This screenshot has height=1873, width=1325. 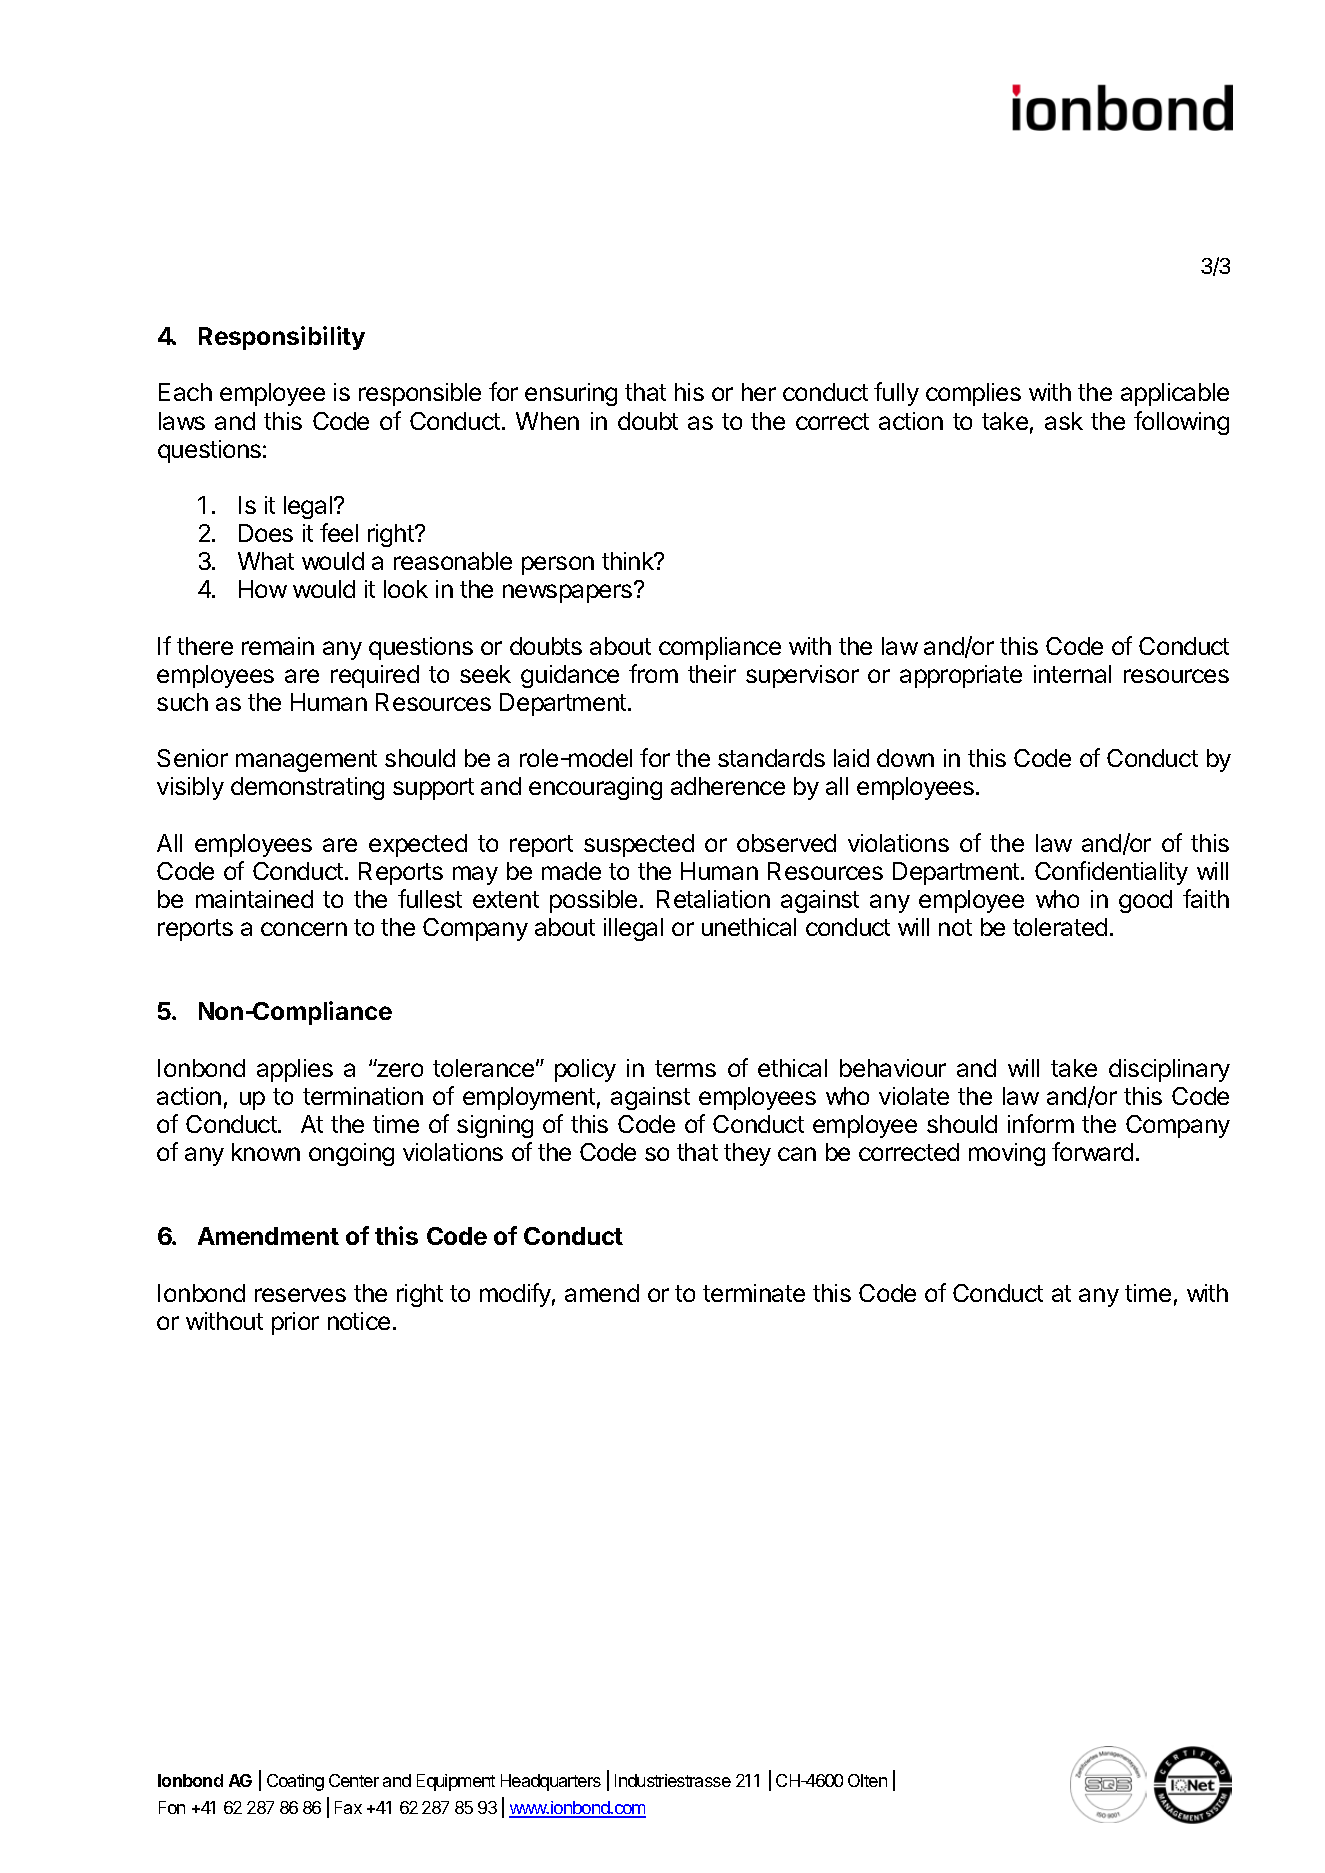 I want to click on forward, so click(x=1092, y=1151).
